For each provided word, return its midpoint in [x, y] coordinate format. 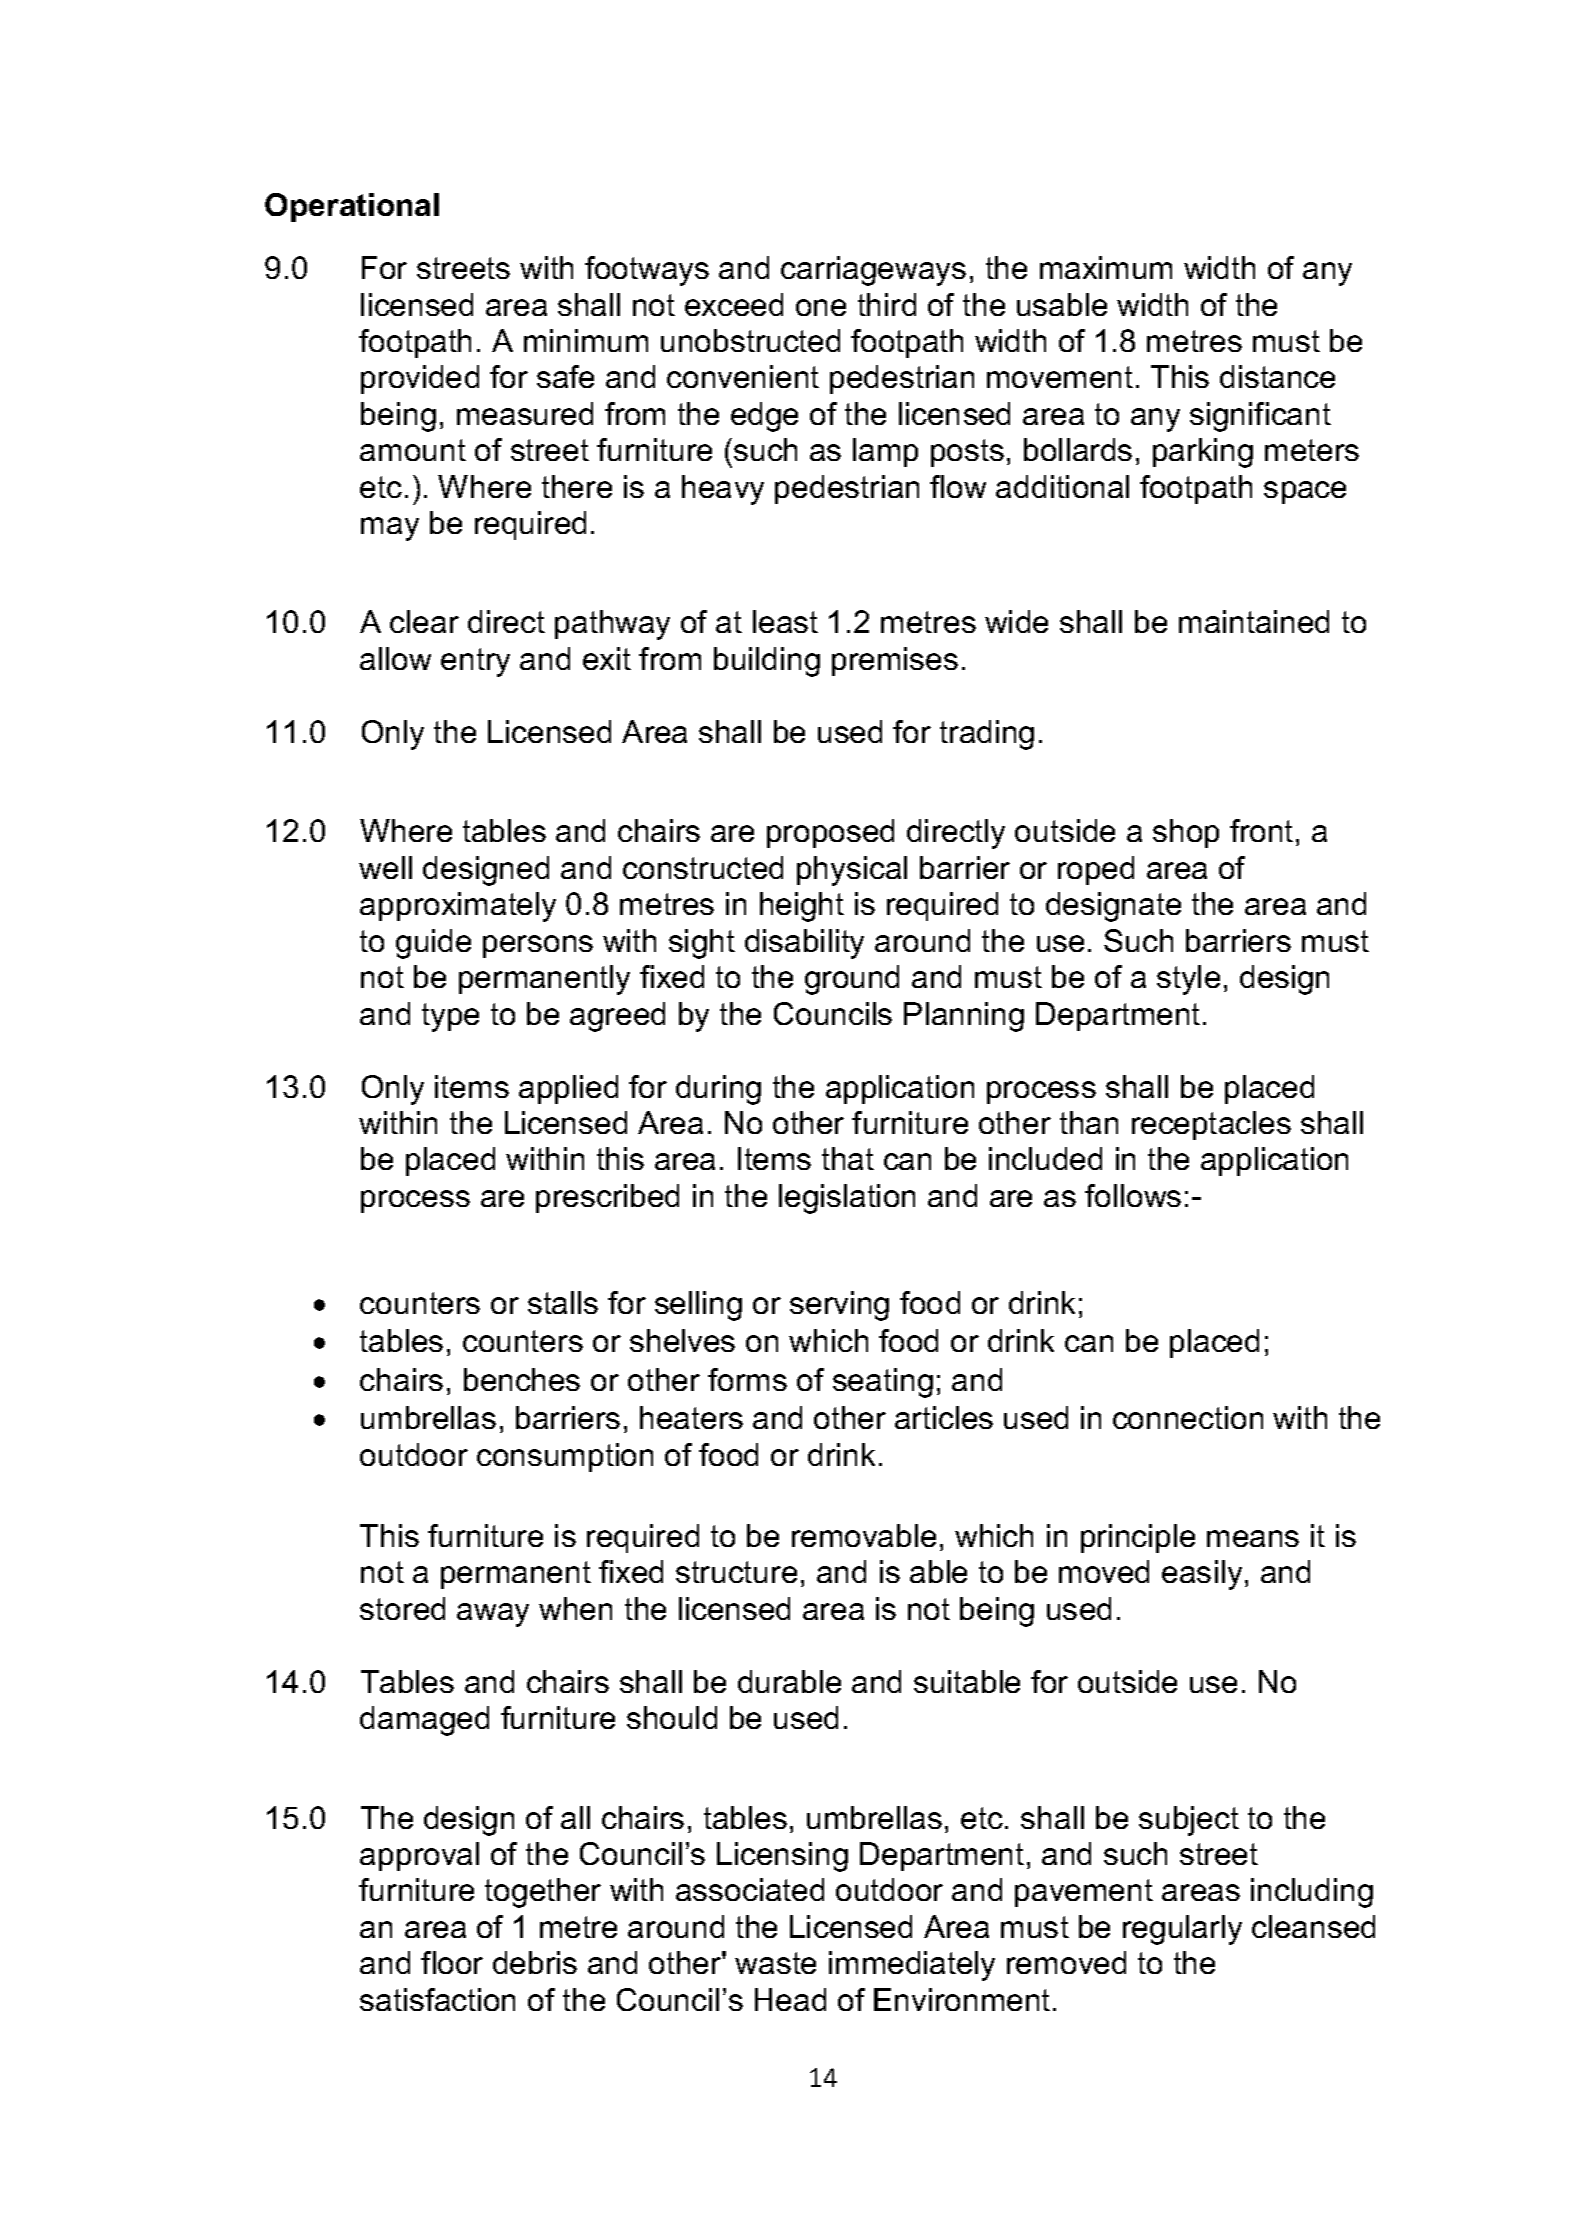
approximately [458, 907]
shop [1186, 833]
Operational [352, 207]
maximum [1106, 267]
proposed [830, 833]
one [821, 307]
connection [1188, 1417]
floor [452, 1962]
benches [522, 1379]
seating [883, 1383]
